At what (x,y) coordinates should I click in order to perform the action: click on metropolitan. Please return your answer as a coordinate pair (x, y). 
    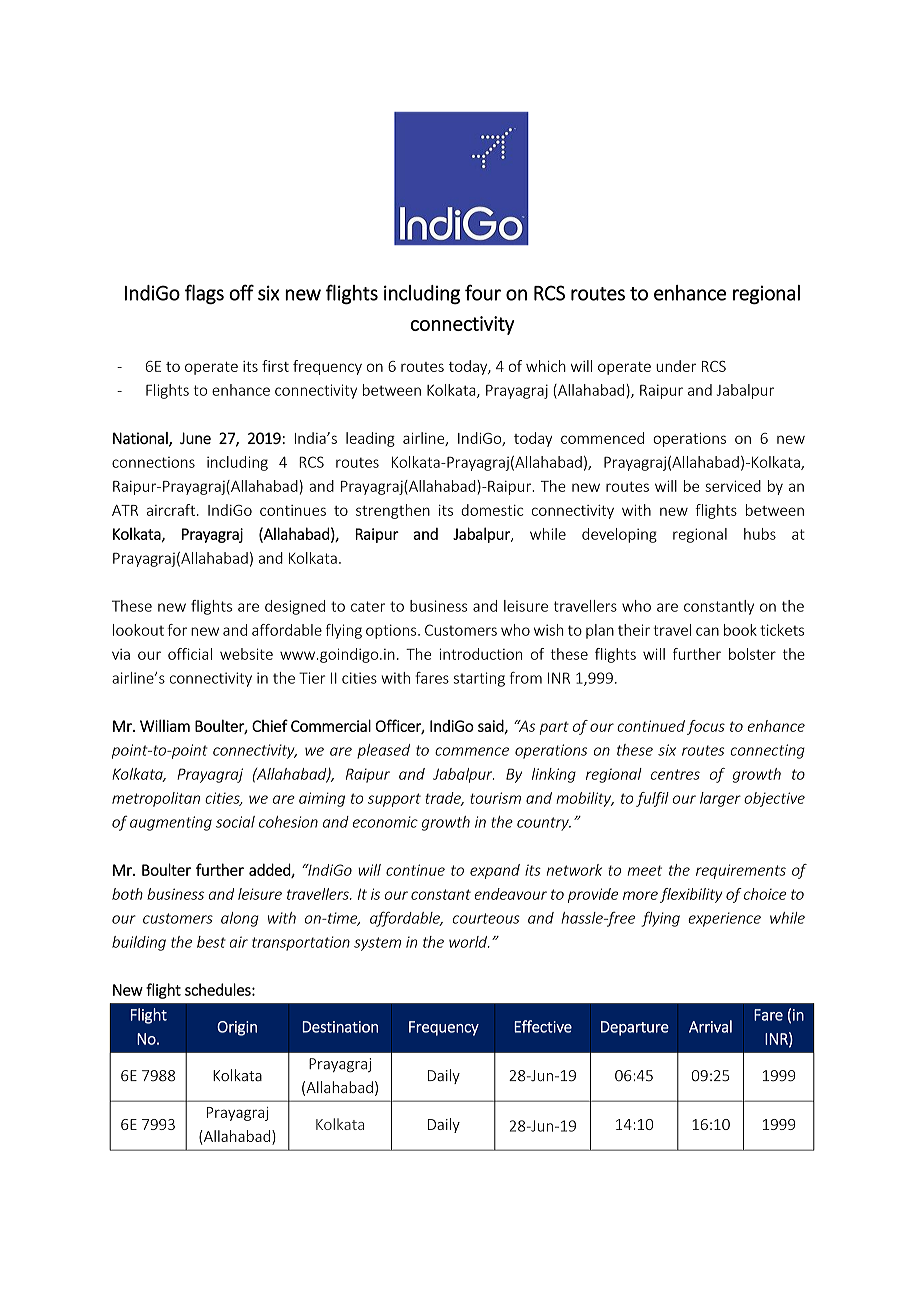
    Looking at the image, I should click on (156, 799).
